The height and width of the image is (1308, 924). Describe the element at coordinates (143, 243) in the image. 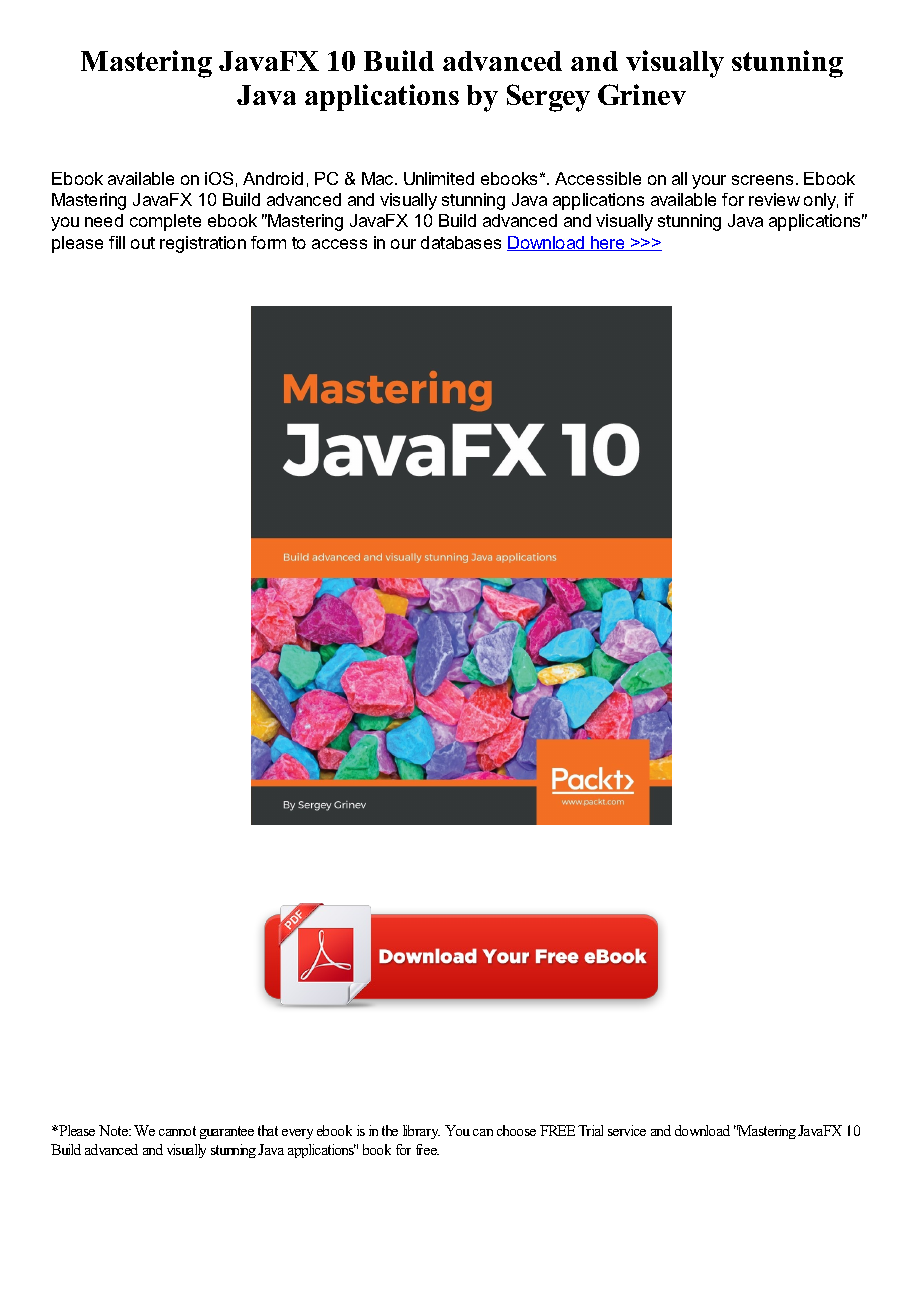

I see `out` at that location.
